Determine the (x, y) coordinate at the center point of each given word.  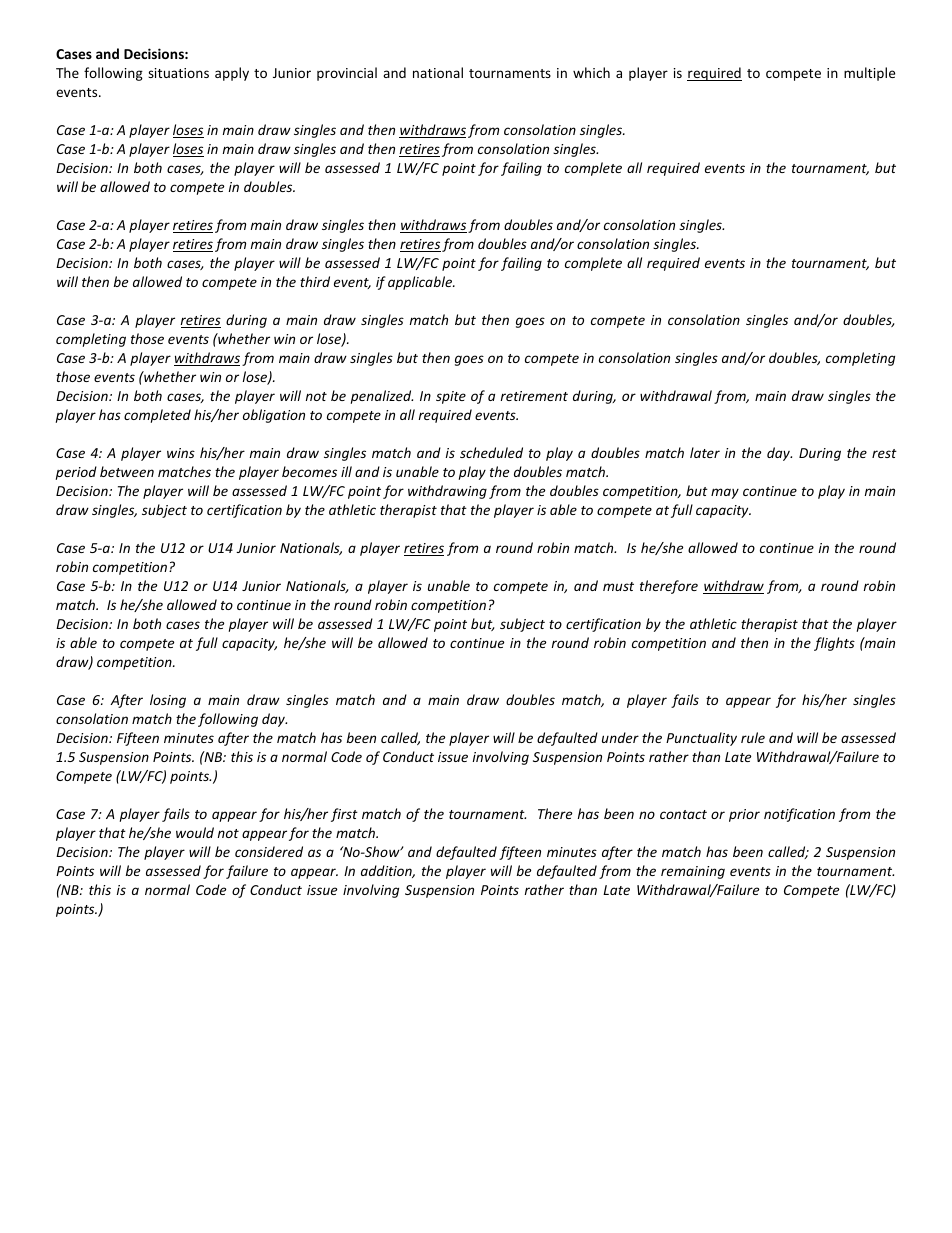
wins (181, 453)
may (725, 493)
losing (168, 701)
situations (178, 73)
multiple (869, 74)
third (315, 281)
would (195, 832)
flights (834, 644)
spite (451, 397)
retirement (534, 396)
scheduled (491, 452)
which (591, 72)
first (344, 815)
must (618, 586)
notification (799, 815)
